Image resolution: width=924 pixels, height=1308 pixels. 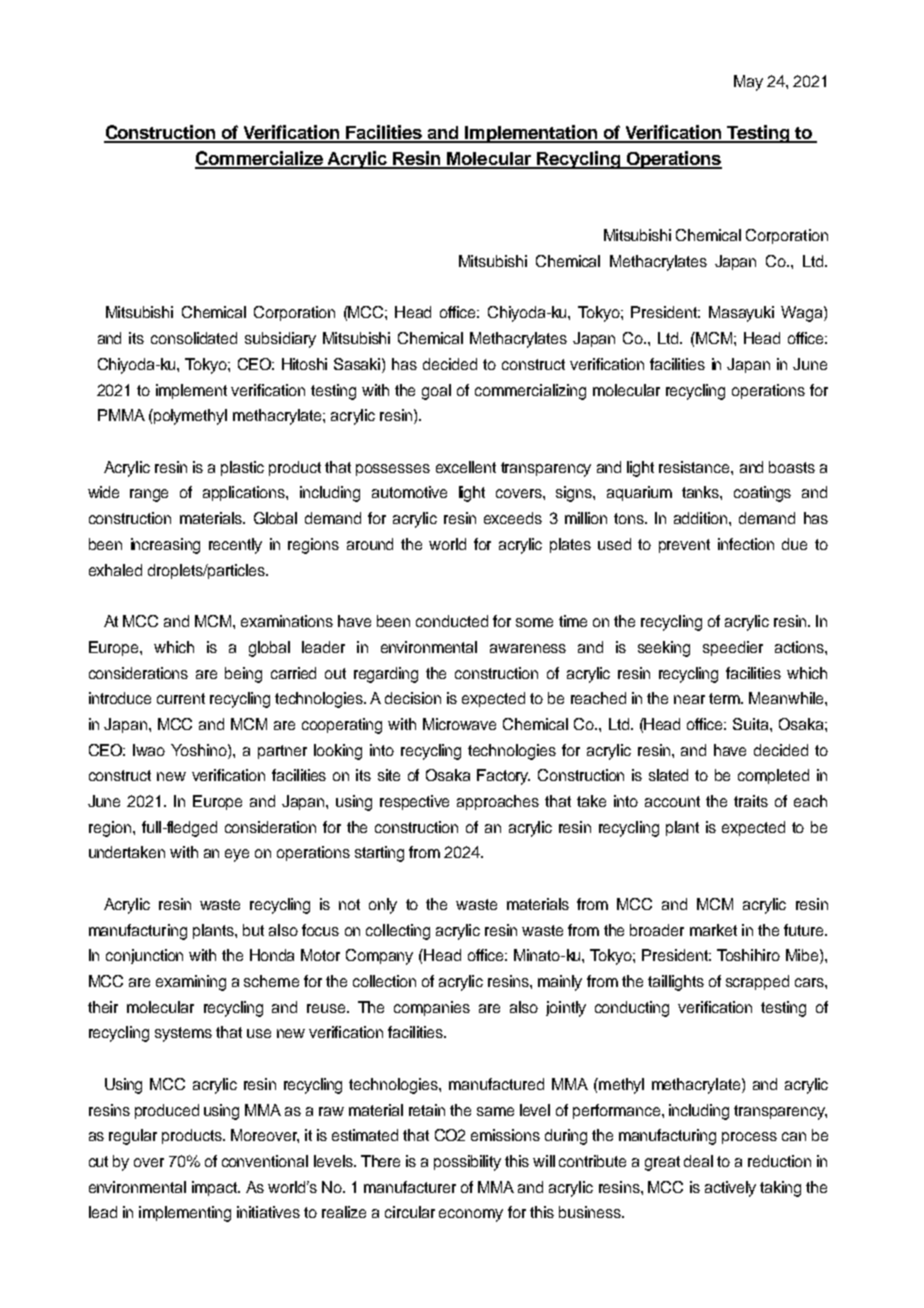 What do you see at coordinates (748, 83) in the screenshot?
I see `May` at bounding box center [748, 83].
